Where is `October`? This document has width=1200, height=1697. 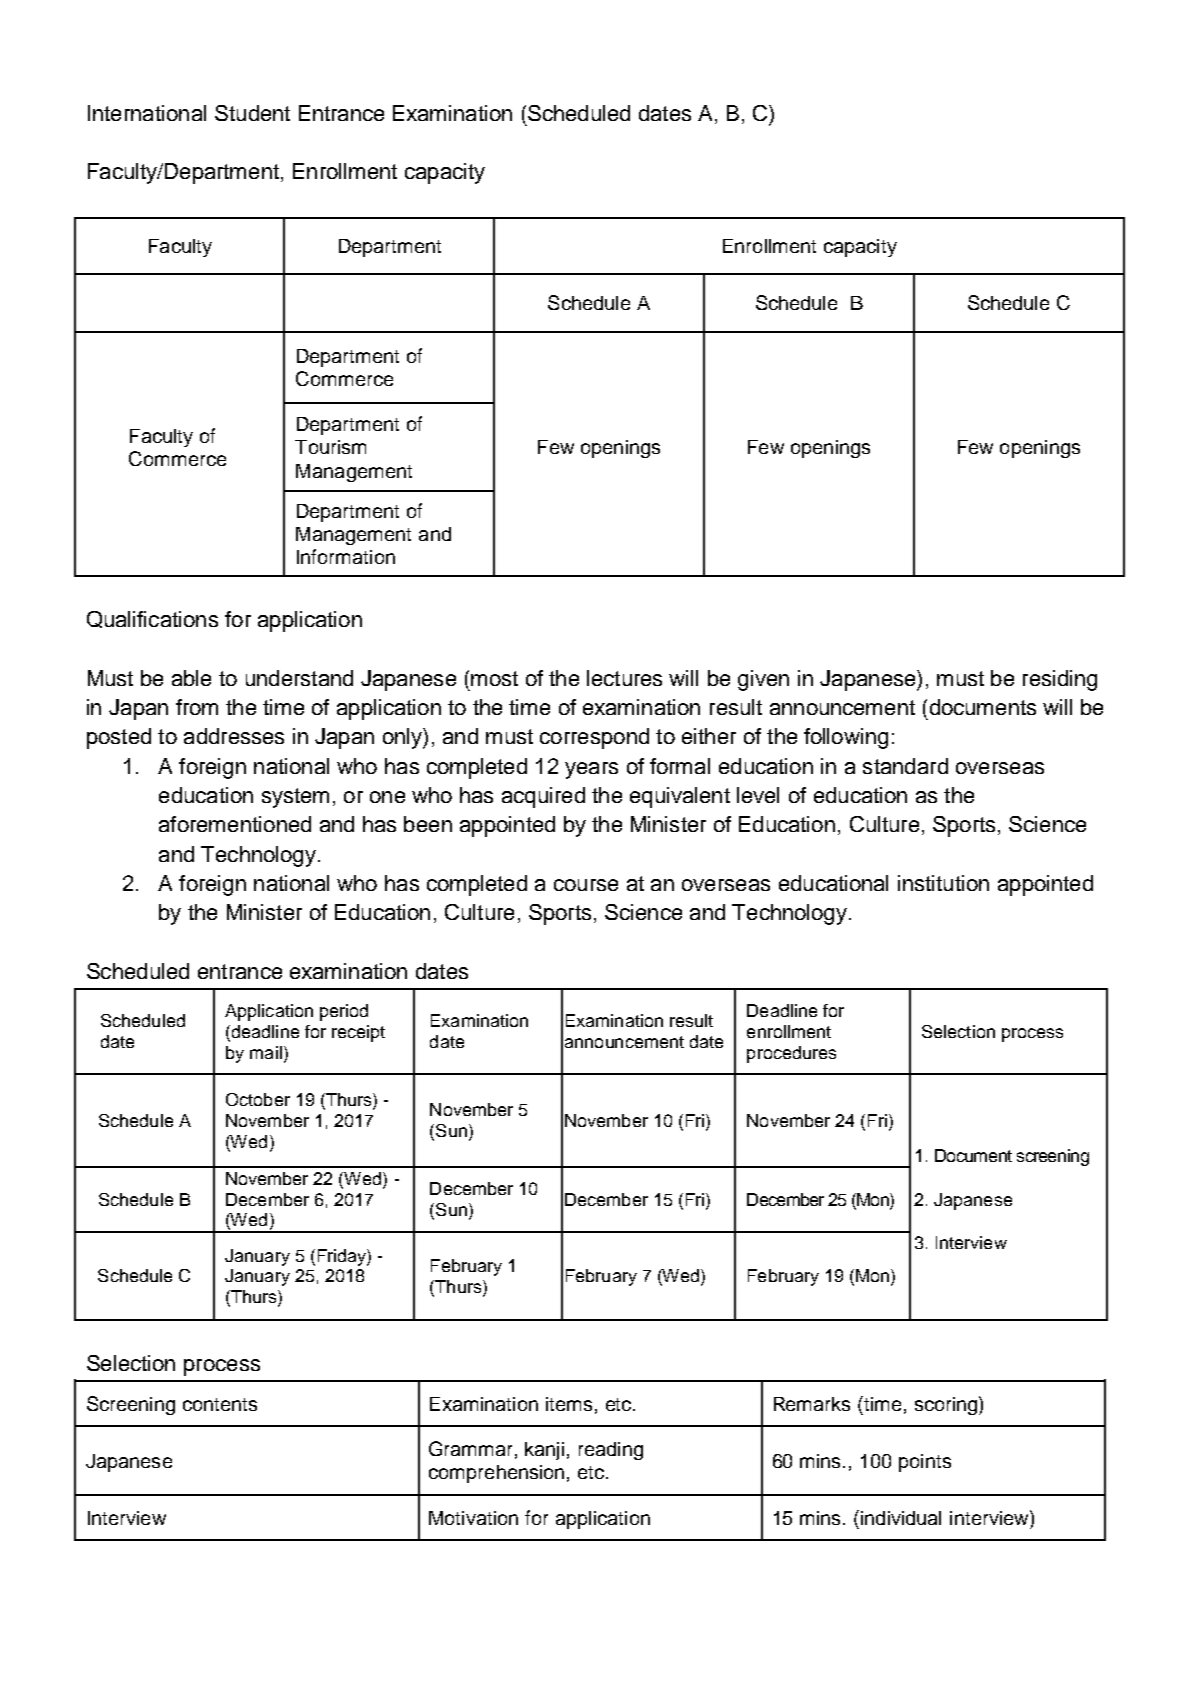
October is located at coordinates (258, 1099).
